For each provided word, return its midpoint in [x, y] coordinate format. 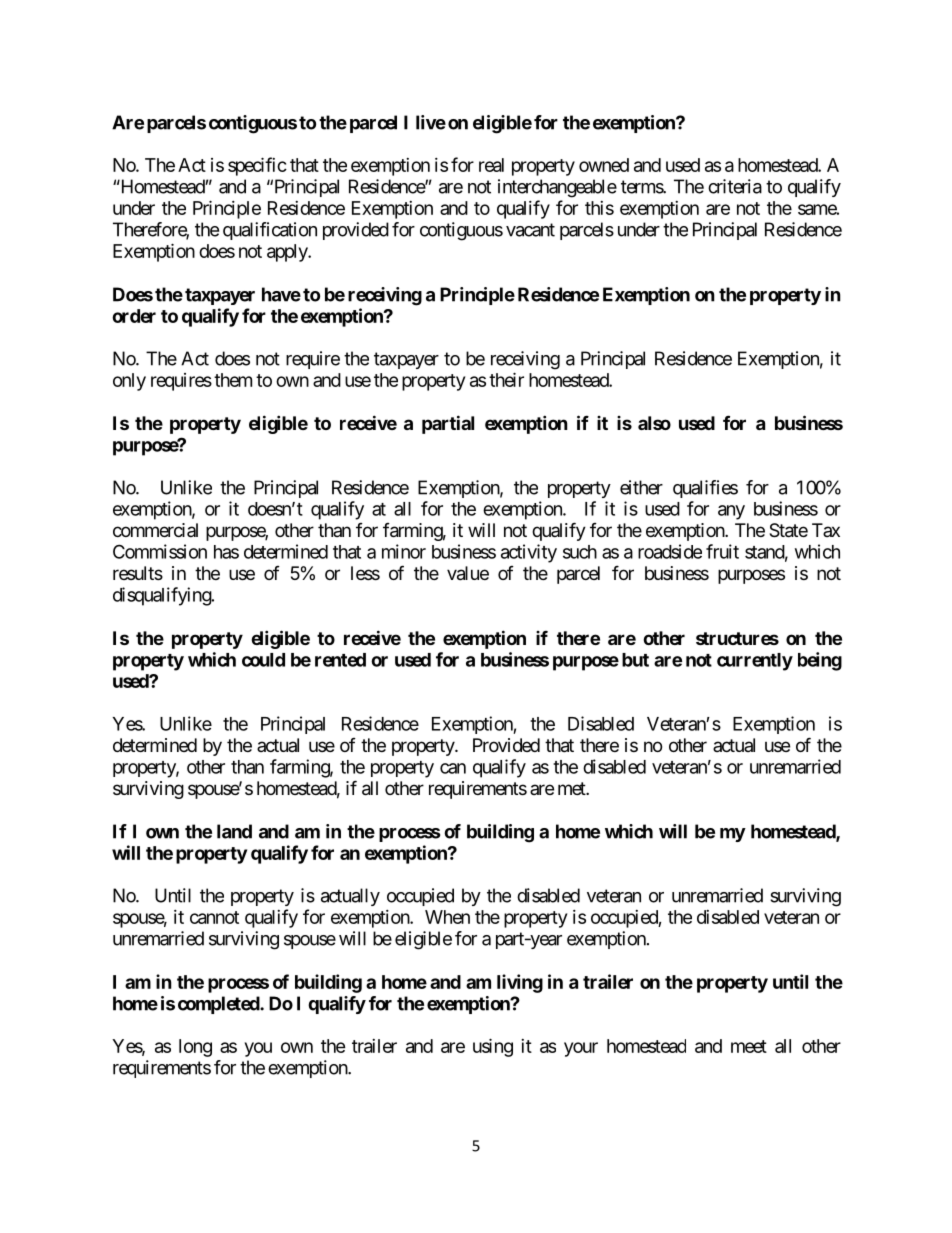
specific [257, 166]
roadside [670, 551]
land [234, 831]
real [491, 165]
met [572, 788]
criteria [735, 186]
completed [219, 1005]
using [493, 1047]
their [506, 379]
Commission [160, 551]
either [641, 487]
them [233, 380]
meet [749, 1046]
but [635, 660]
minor [404, 551]
